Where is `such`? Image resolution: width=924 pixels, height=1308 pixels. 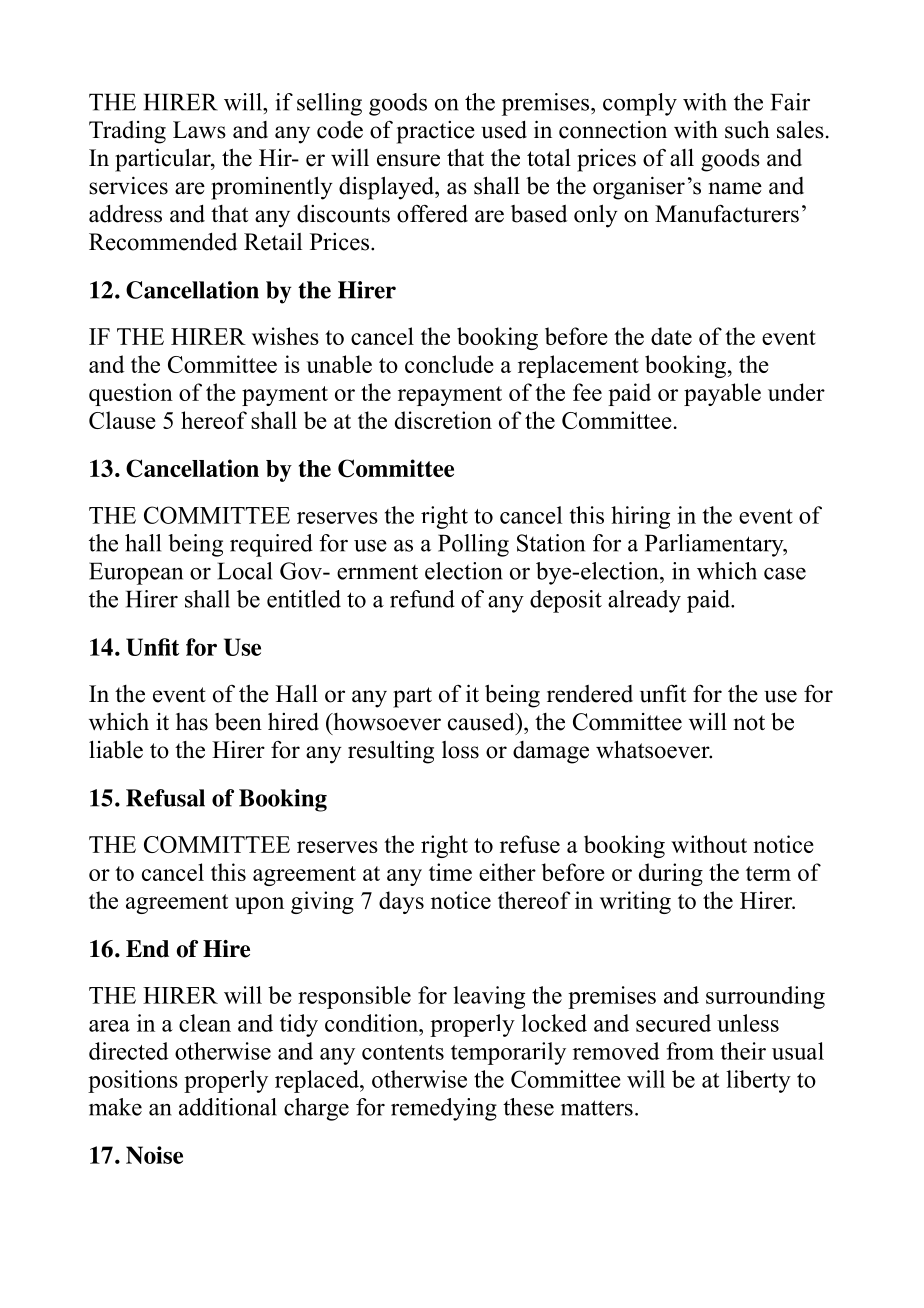
such is located at coordinates (747, 130).
